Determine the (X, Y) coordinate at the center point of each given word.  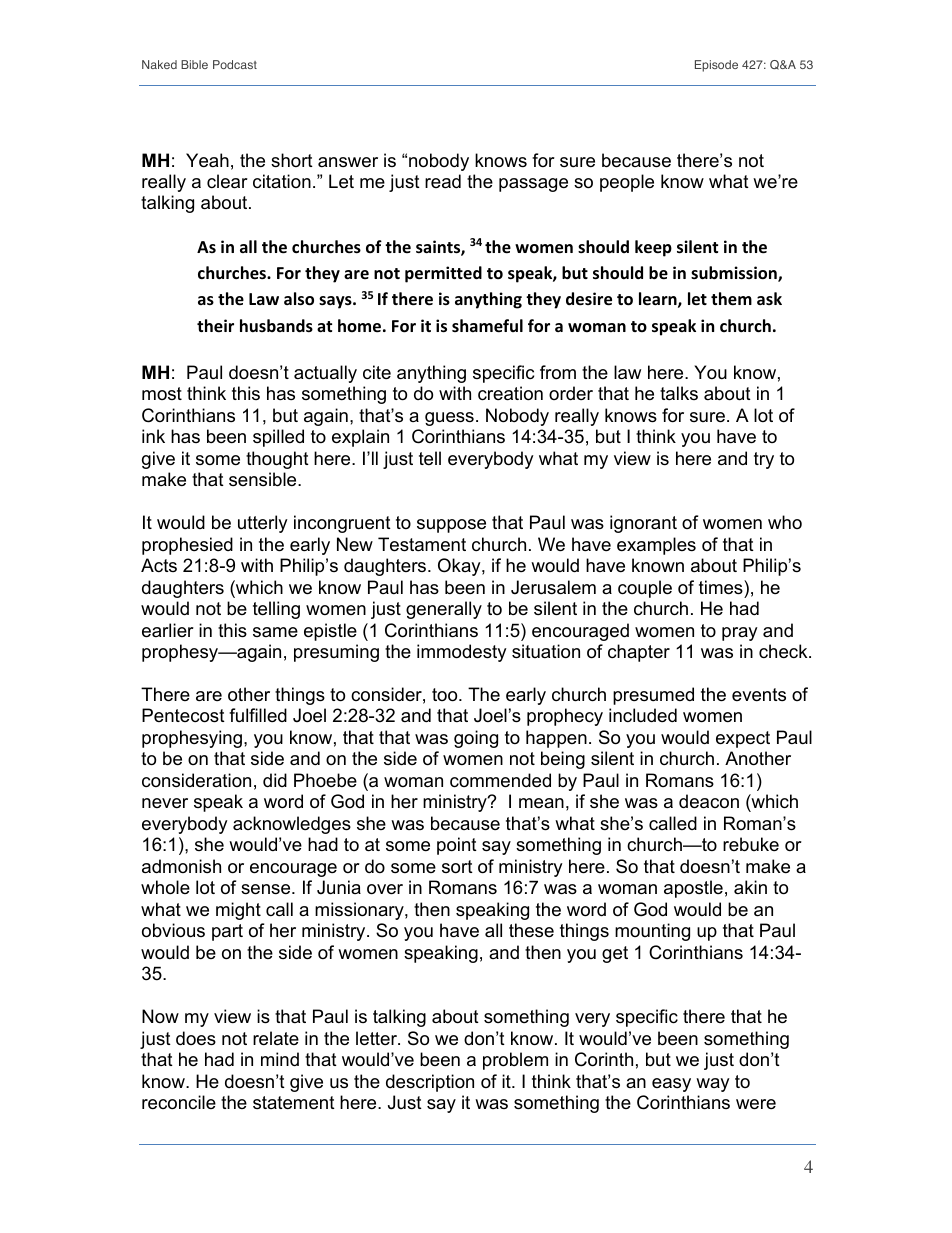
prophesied (187, 546)
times (722, 587)
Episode (716, 66)
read (443, 181)
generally (444, 610)
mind (280, 1059)
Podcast (235, 64)
